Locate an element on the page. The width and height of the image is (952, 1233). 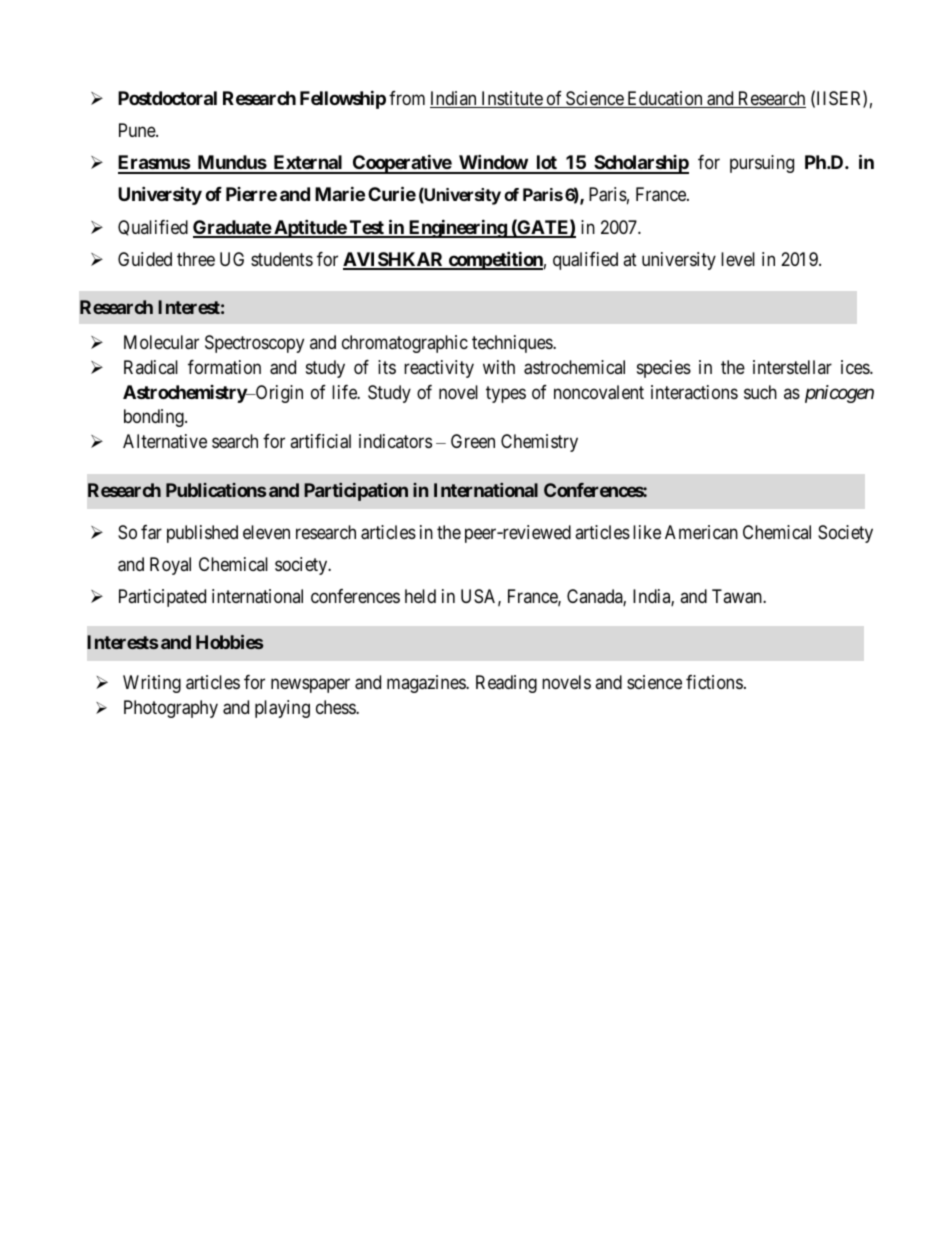
Postdoctoral is located at coordinates (167, 98).
